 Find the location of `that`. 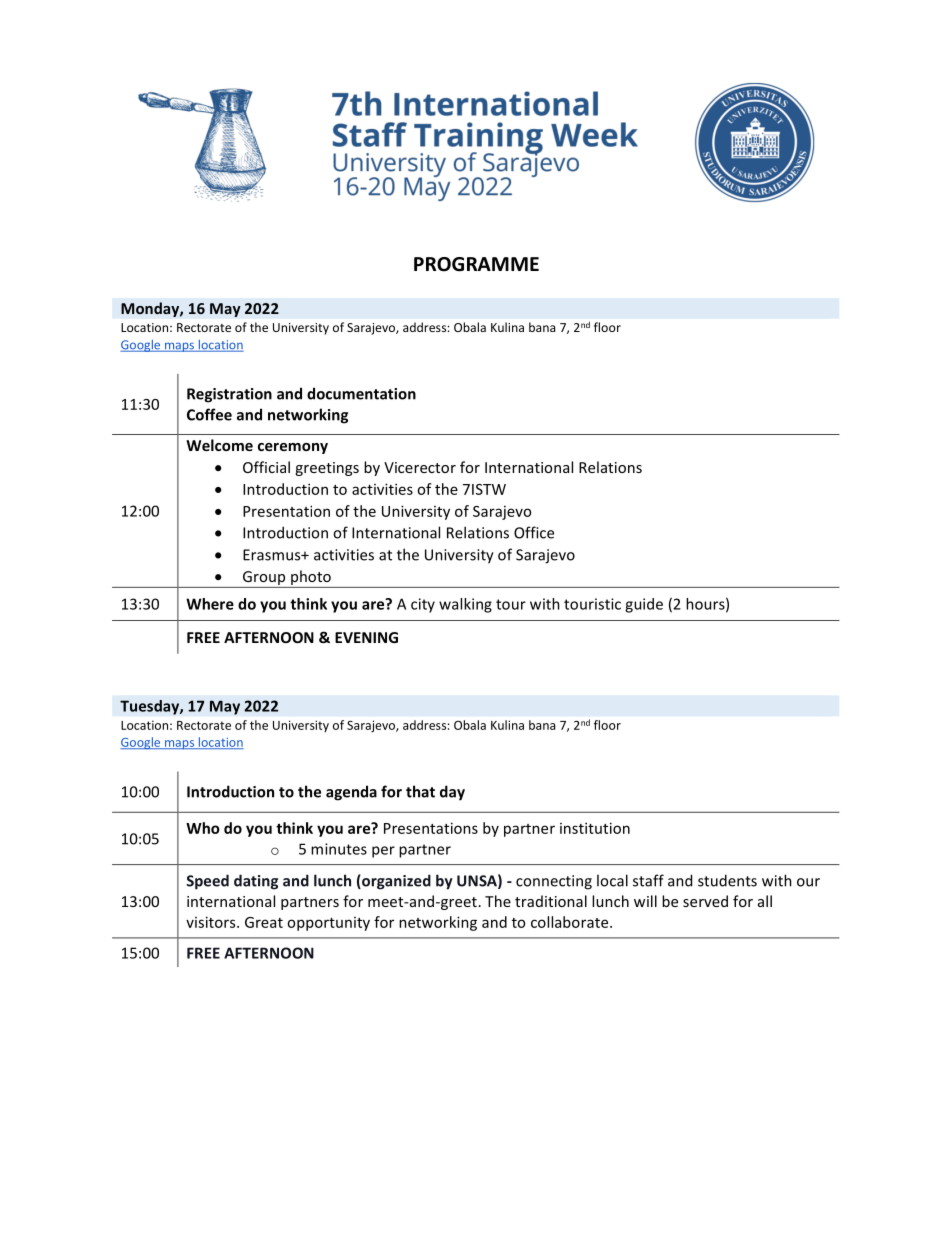

that is located at coordinates (420, 791).
